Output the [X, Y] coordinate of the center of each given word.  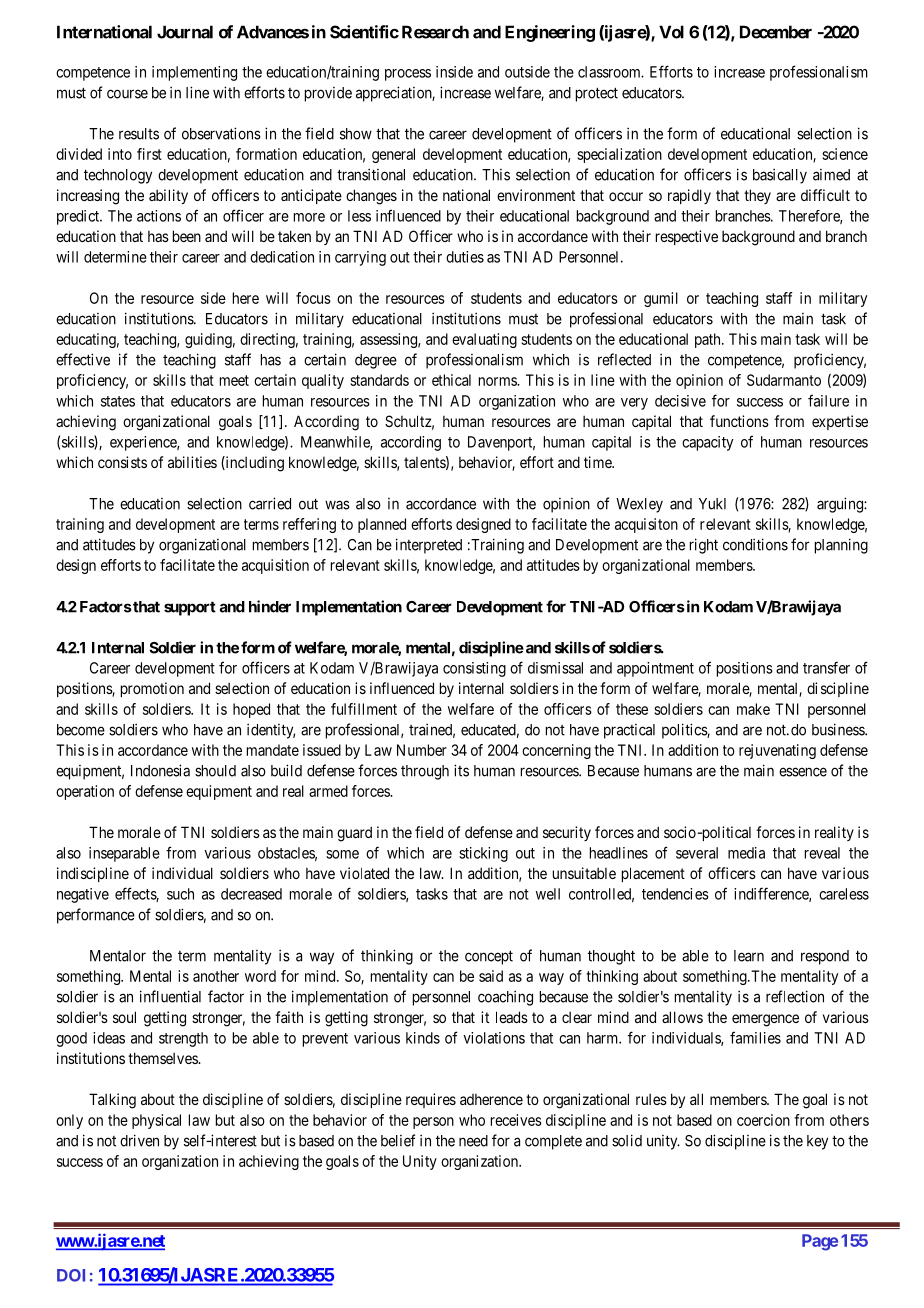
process [408, 75]
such [180, 894]
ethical [451, 380]
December [776, 32]
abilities [192, 462]
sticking [483, 854]
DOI [71, 1275]
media [746, 853]
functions [739, 421]
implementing [194, 73]
